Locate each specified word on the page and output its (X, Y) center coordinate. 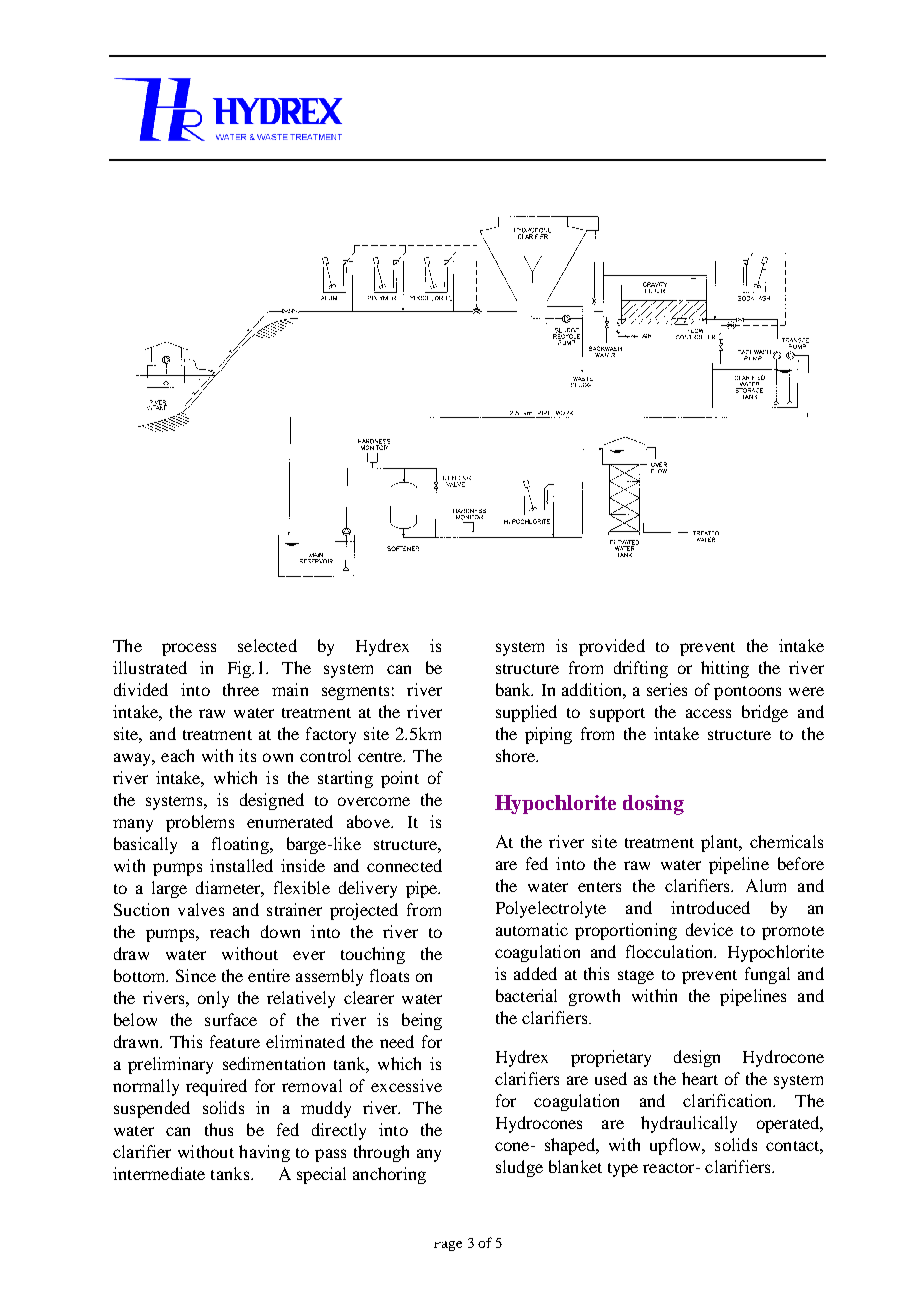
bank (514, 689)
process (189, 649)
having (264, 1153)
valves (201, 909)
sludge (519, 1168)
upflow (677, 1146)
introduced (710, 907)
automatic (532, 929)
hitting (725, 669)
